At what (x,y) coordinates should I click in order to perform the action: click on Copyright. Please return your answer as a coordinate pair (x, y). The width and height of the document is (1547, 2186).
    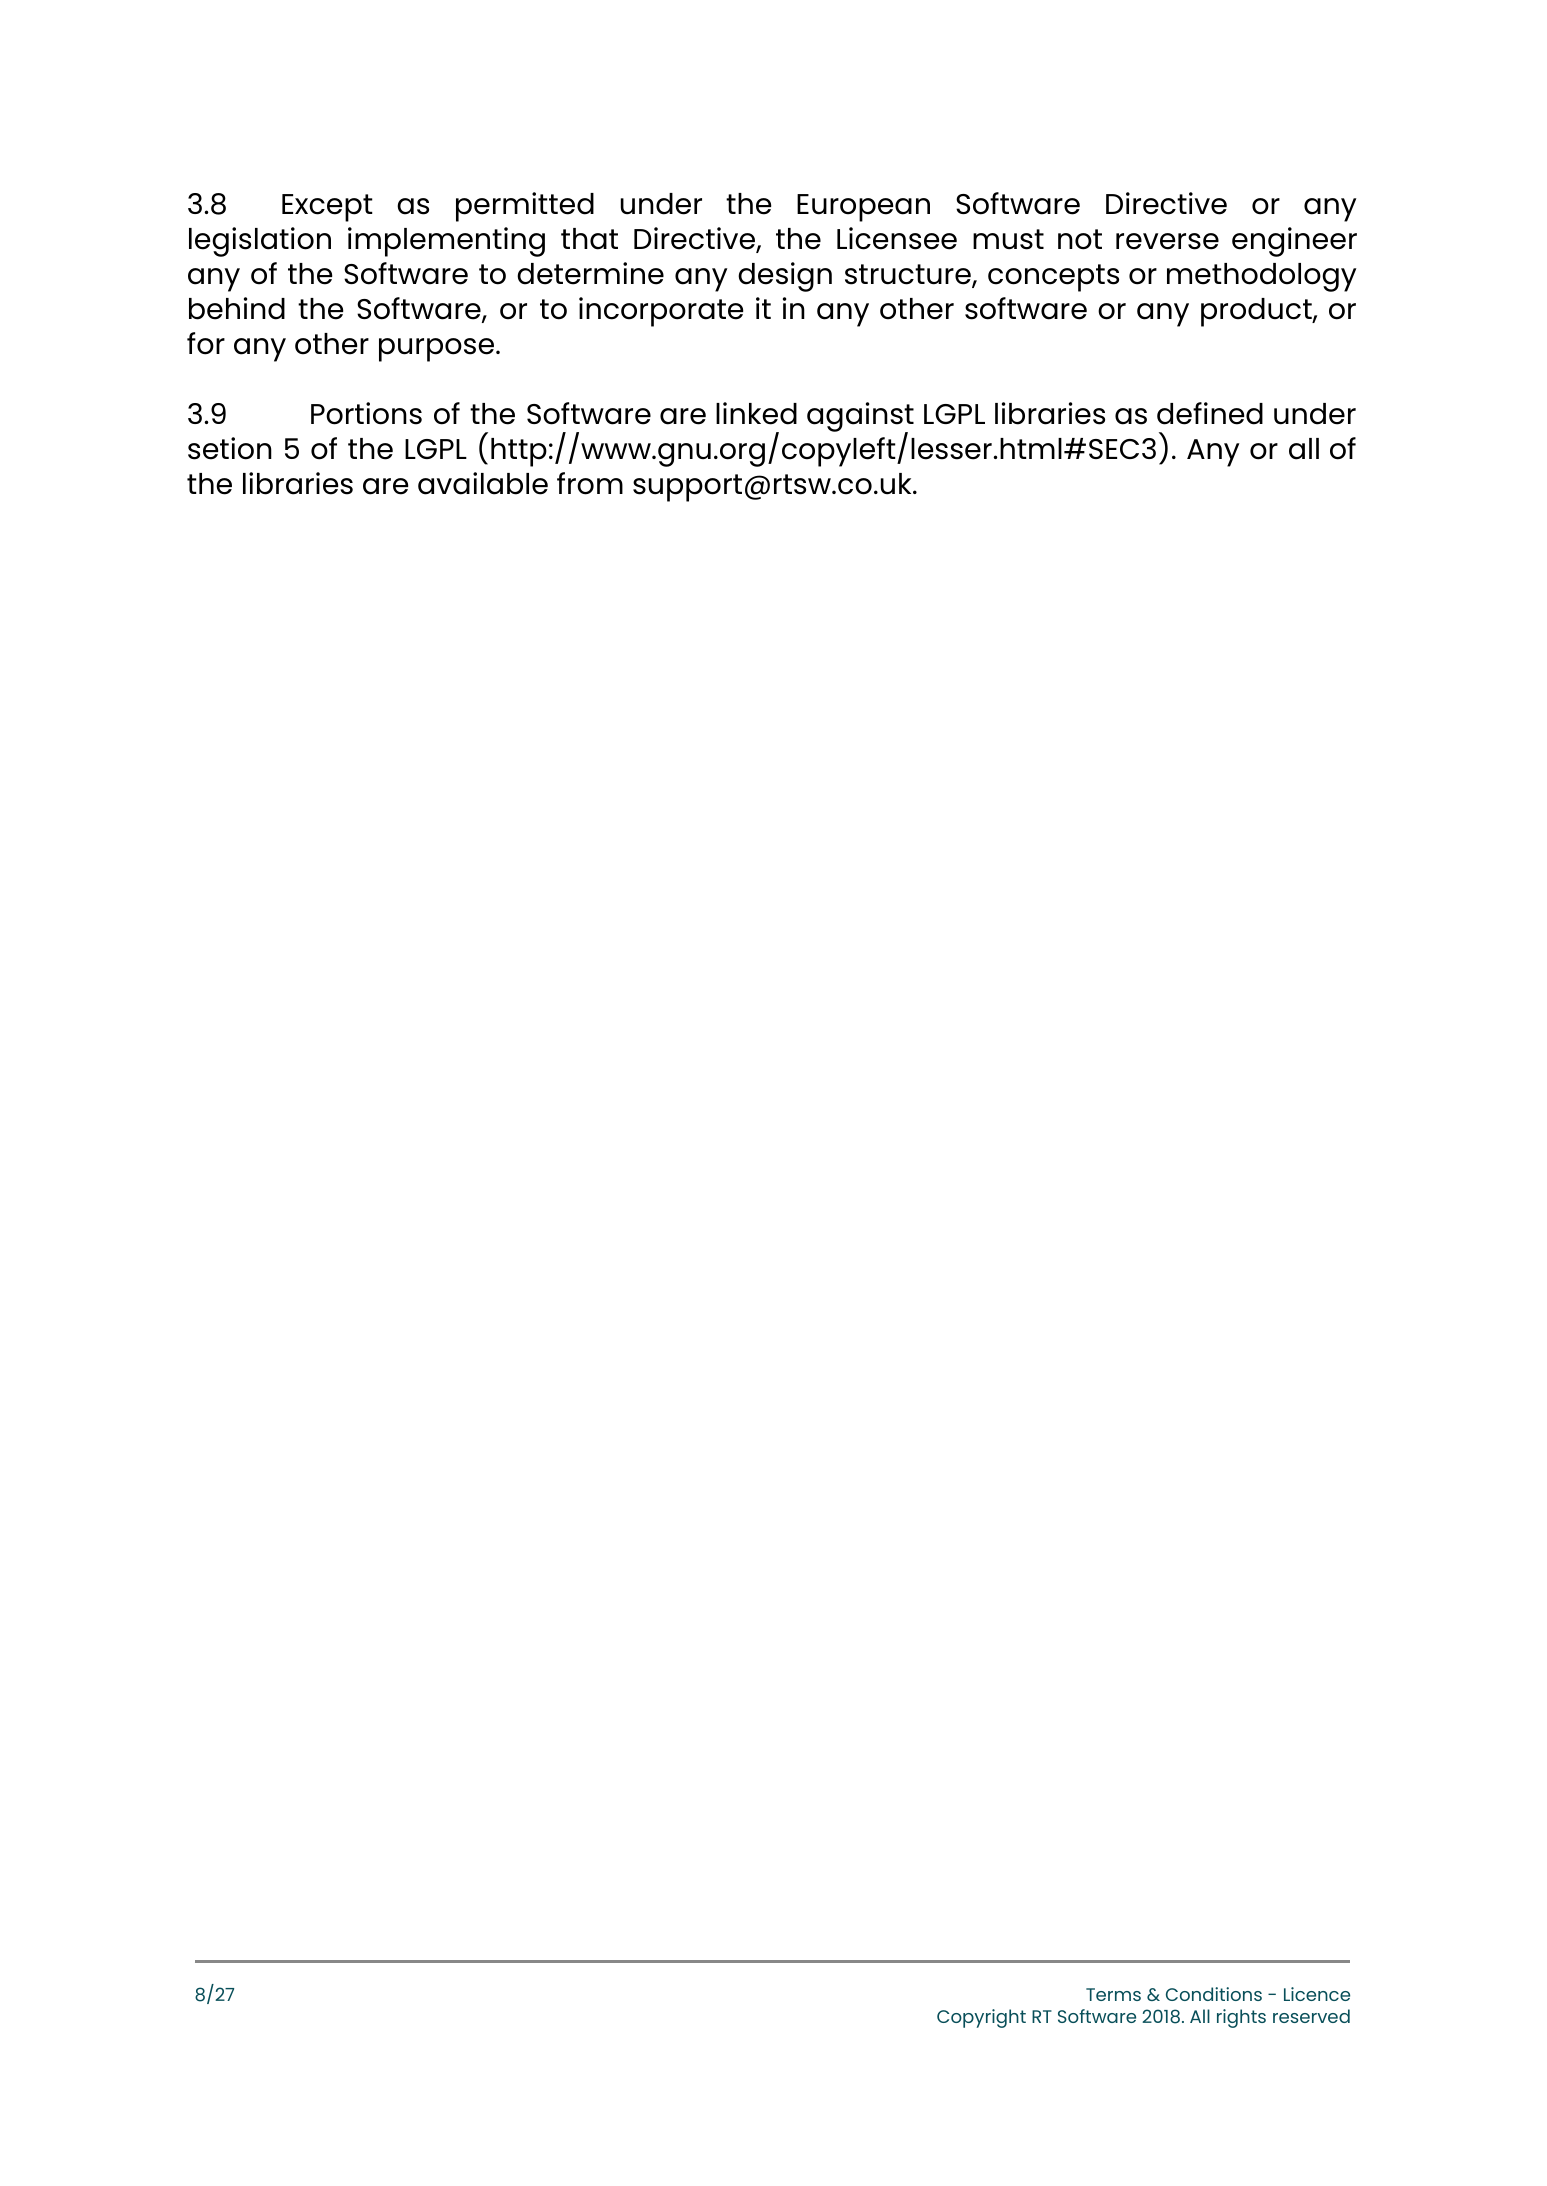
    Looking at the image, I should click on (981, 2018).
